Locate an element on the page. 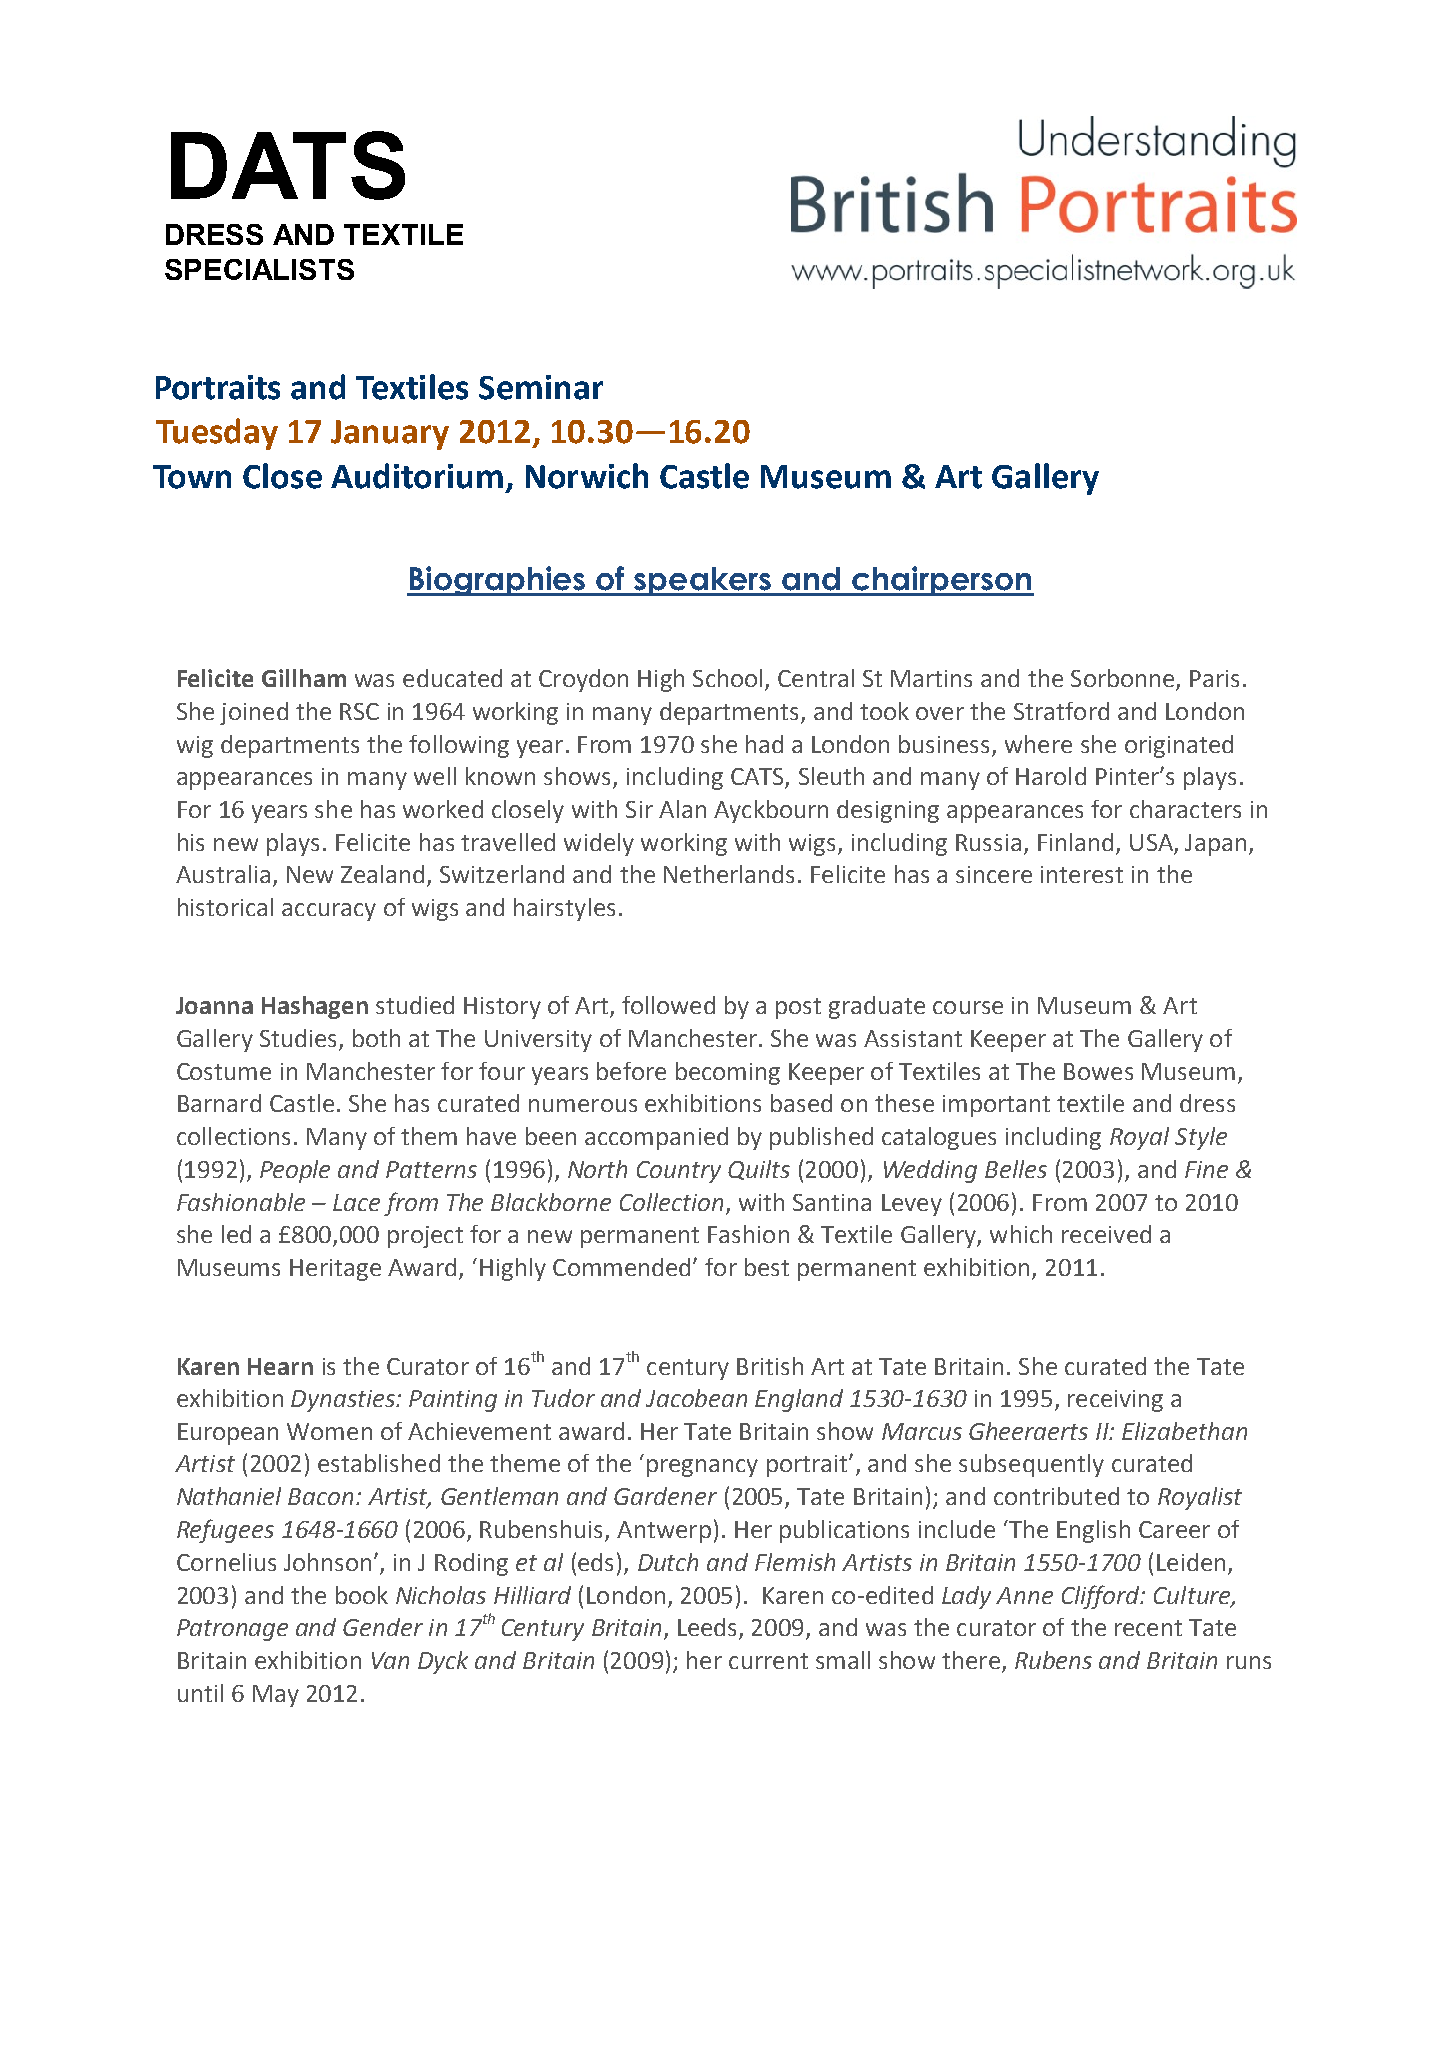  accuracy is located at coordinates (329, 912).
